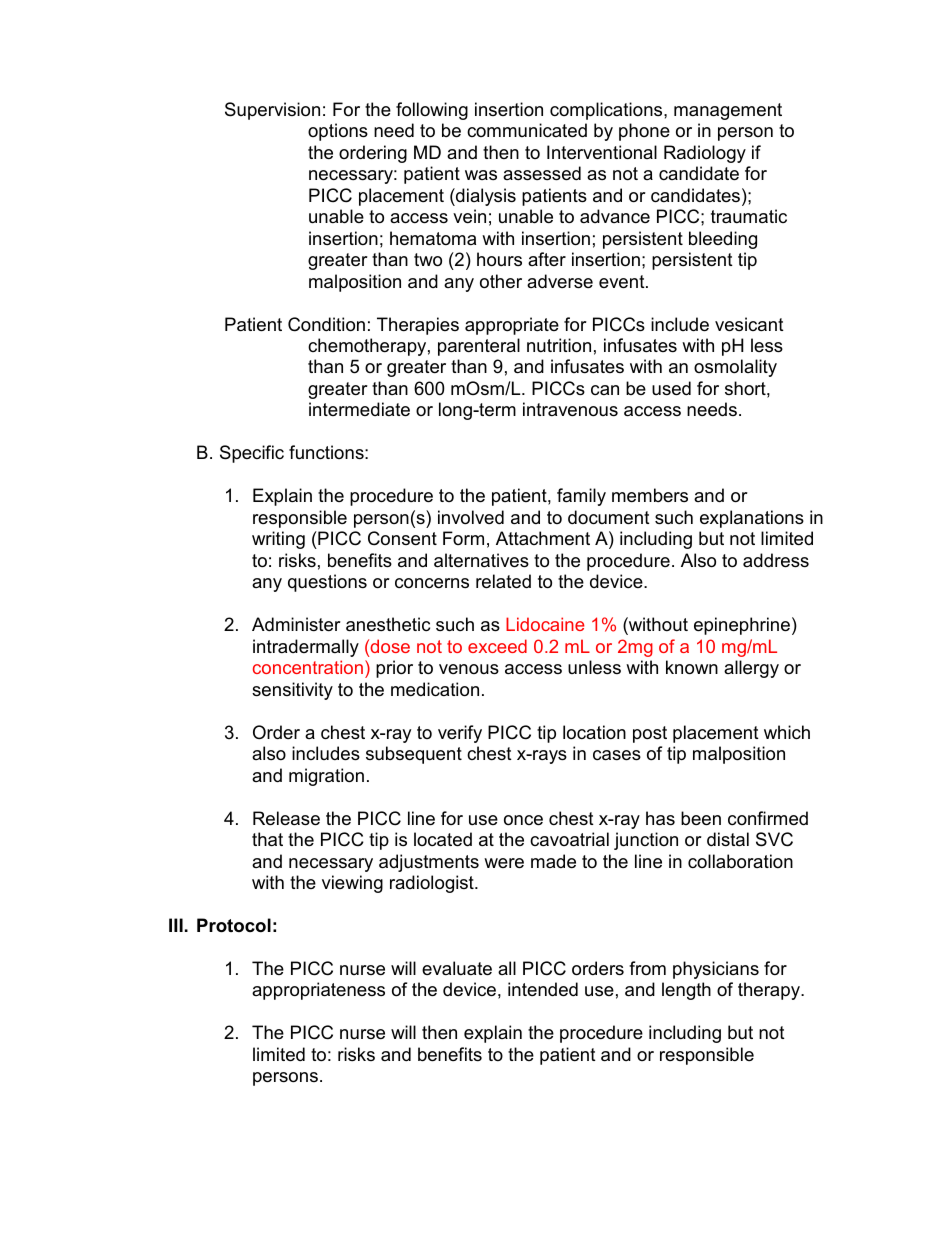 Image resolution: width=952 pixels, height=1233 pixels. Describe the element at coordinates (527, 130) in the page. I see `communicated` at that location.
